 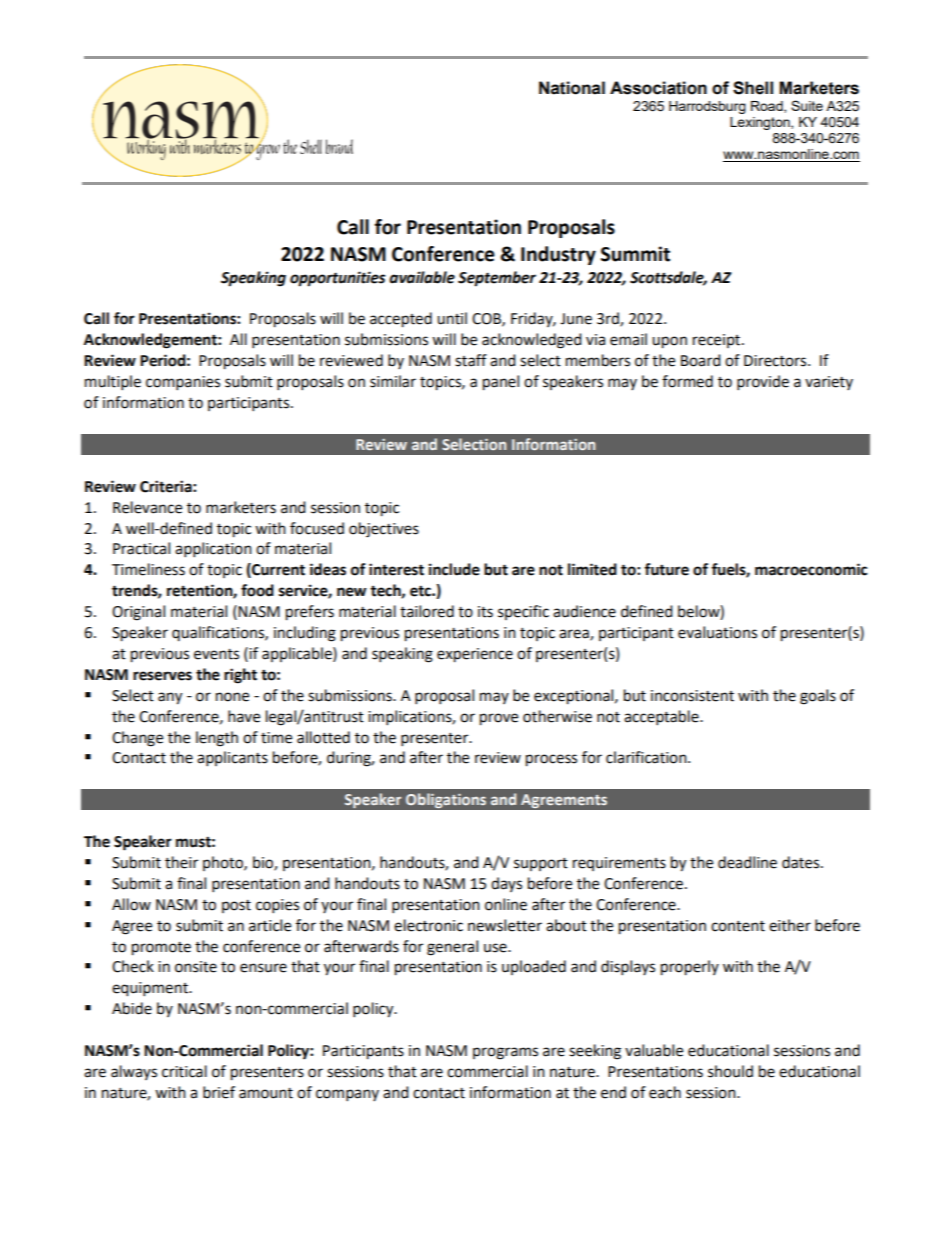 What do you see at coordinates (718, 341) in the image?
I see `receipt` at bounding box center [718, 341].
